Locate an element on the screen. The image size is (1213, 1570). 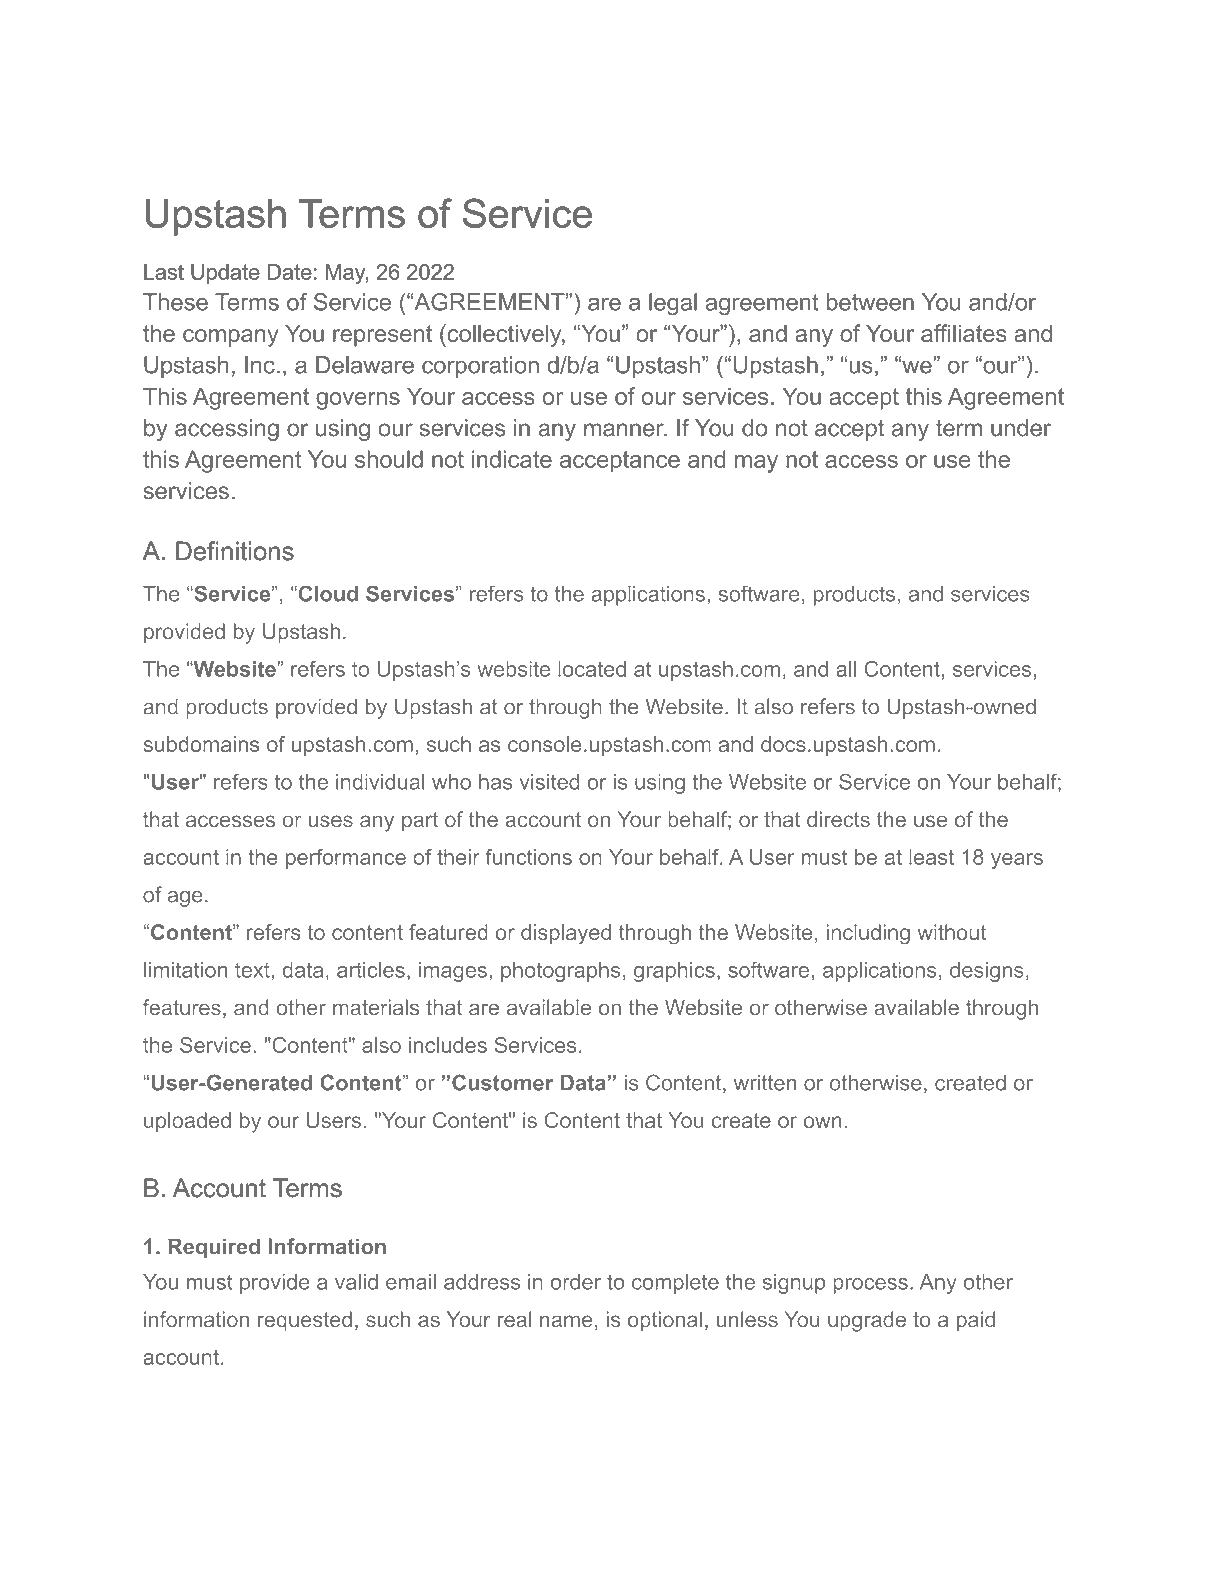
uses is located at coordinates (331, 821).
